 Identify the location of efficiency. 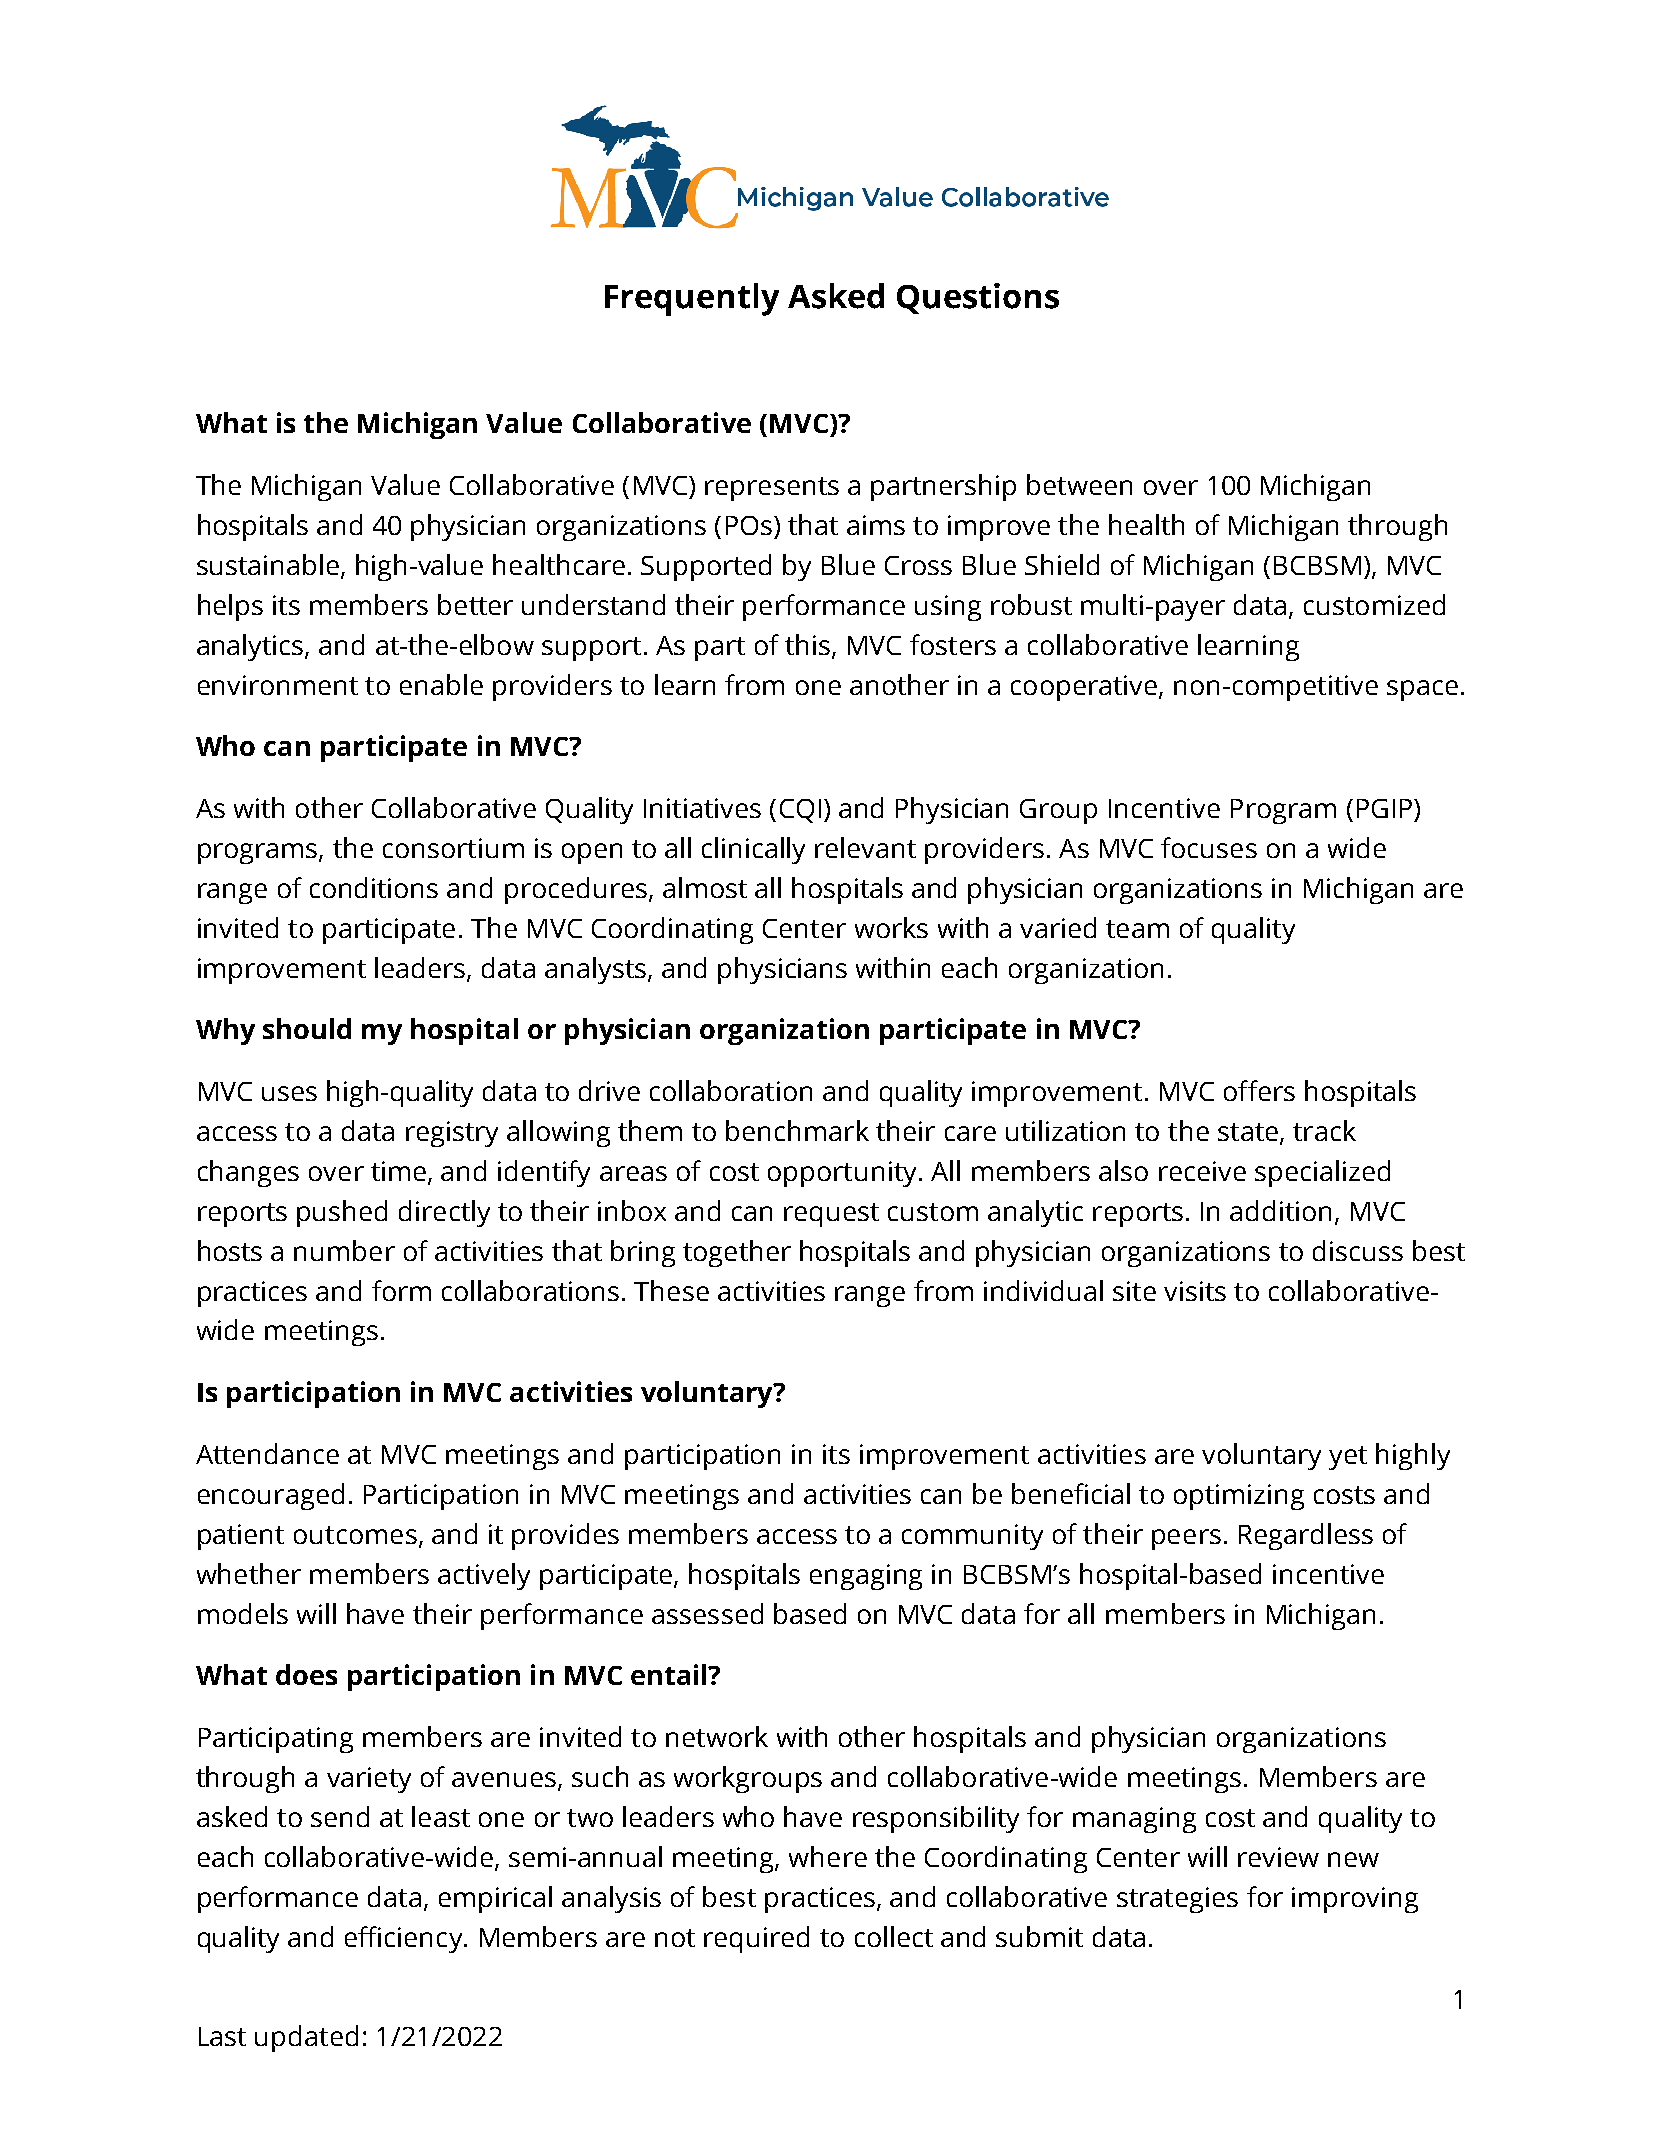
(405, 1939).
